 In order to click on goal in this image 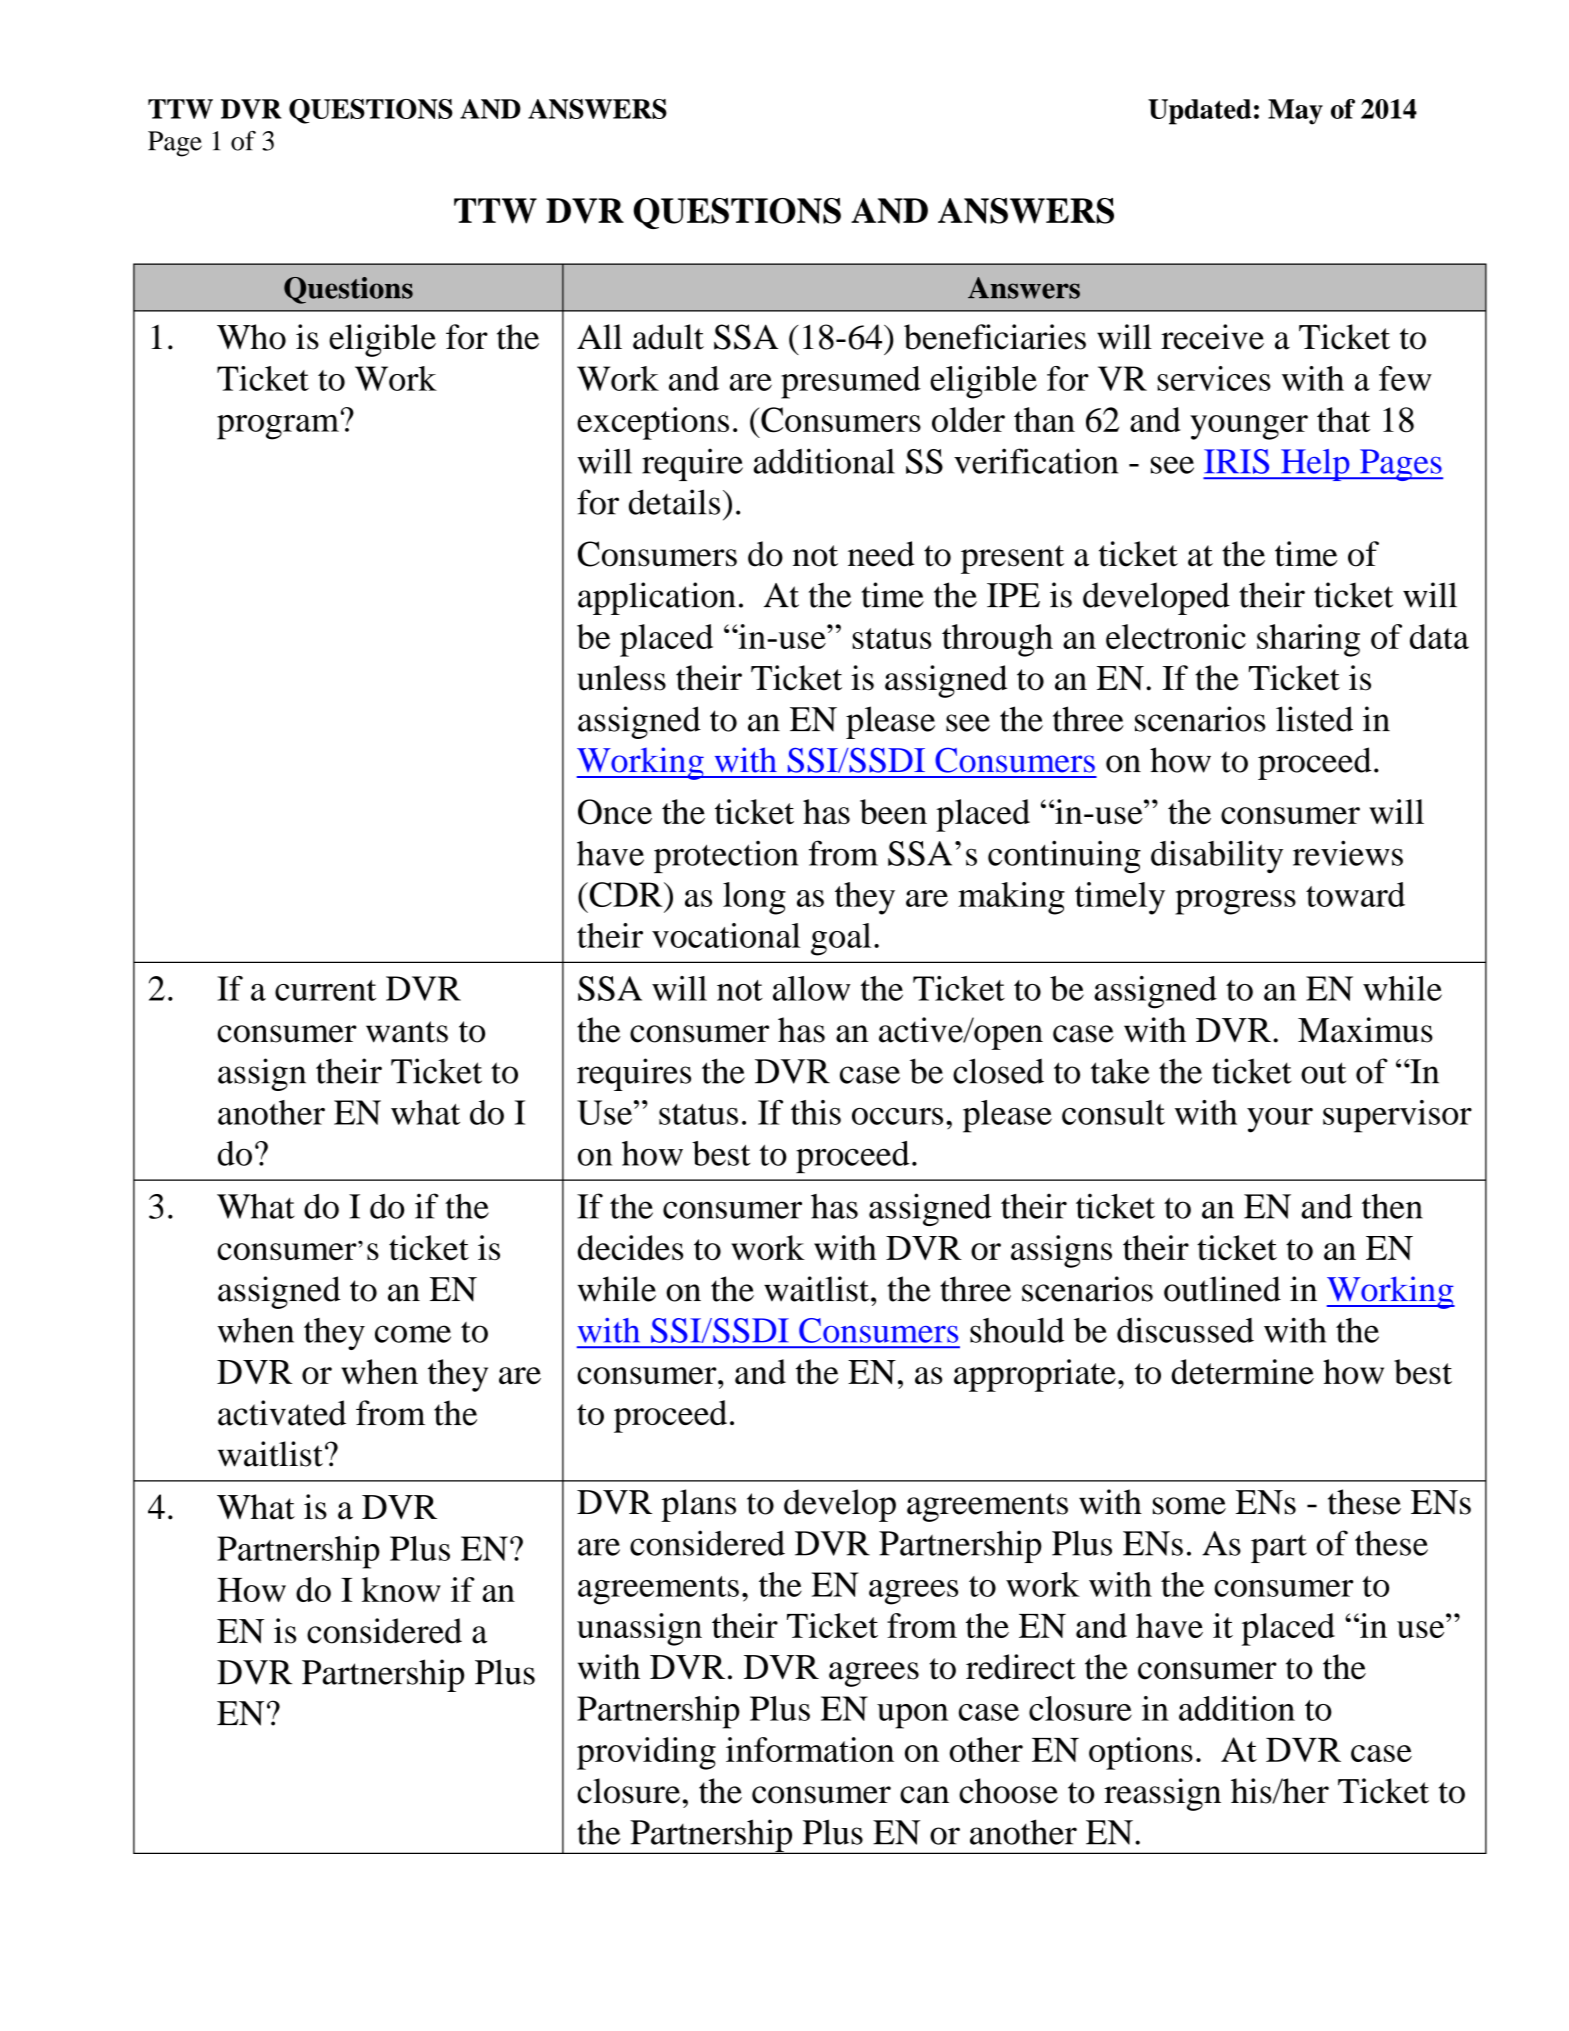, I will do `click(841, 939)`.
